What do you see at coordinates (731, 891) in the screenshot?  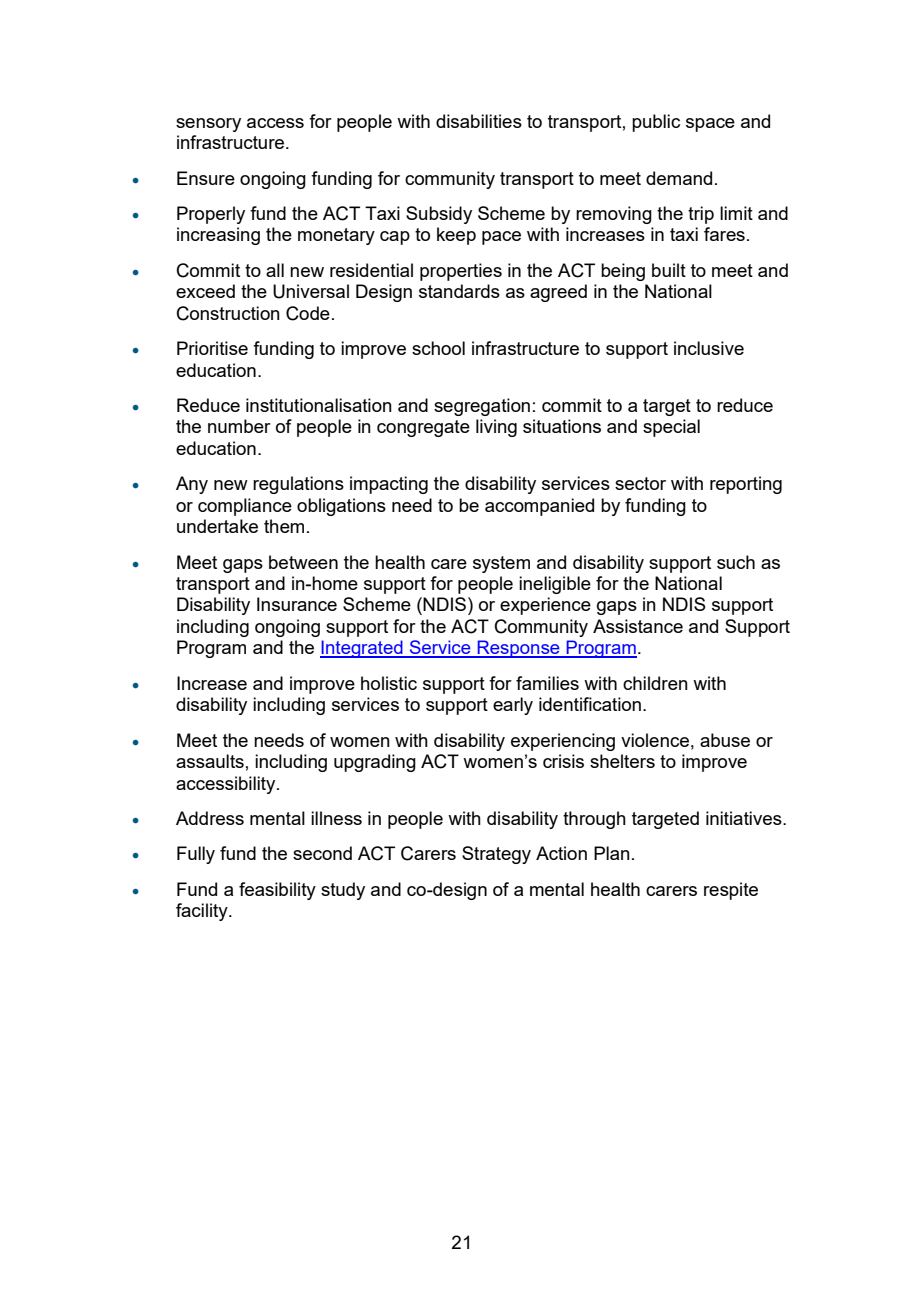 I see `respite` at bounding box center [731, 891].
